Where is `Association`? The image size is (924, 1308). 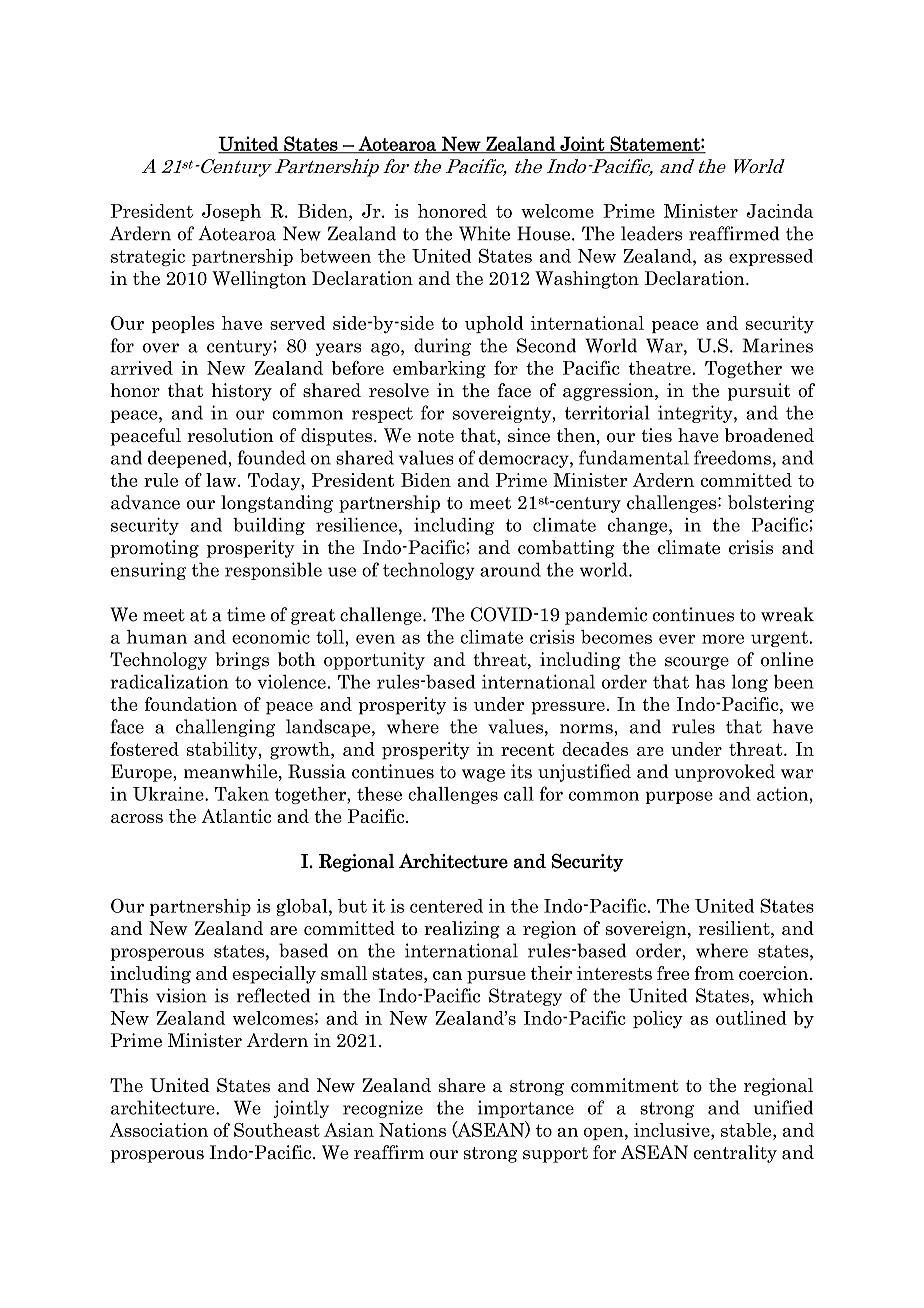
Association is located at coordinates (159, 1130).
